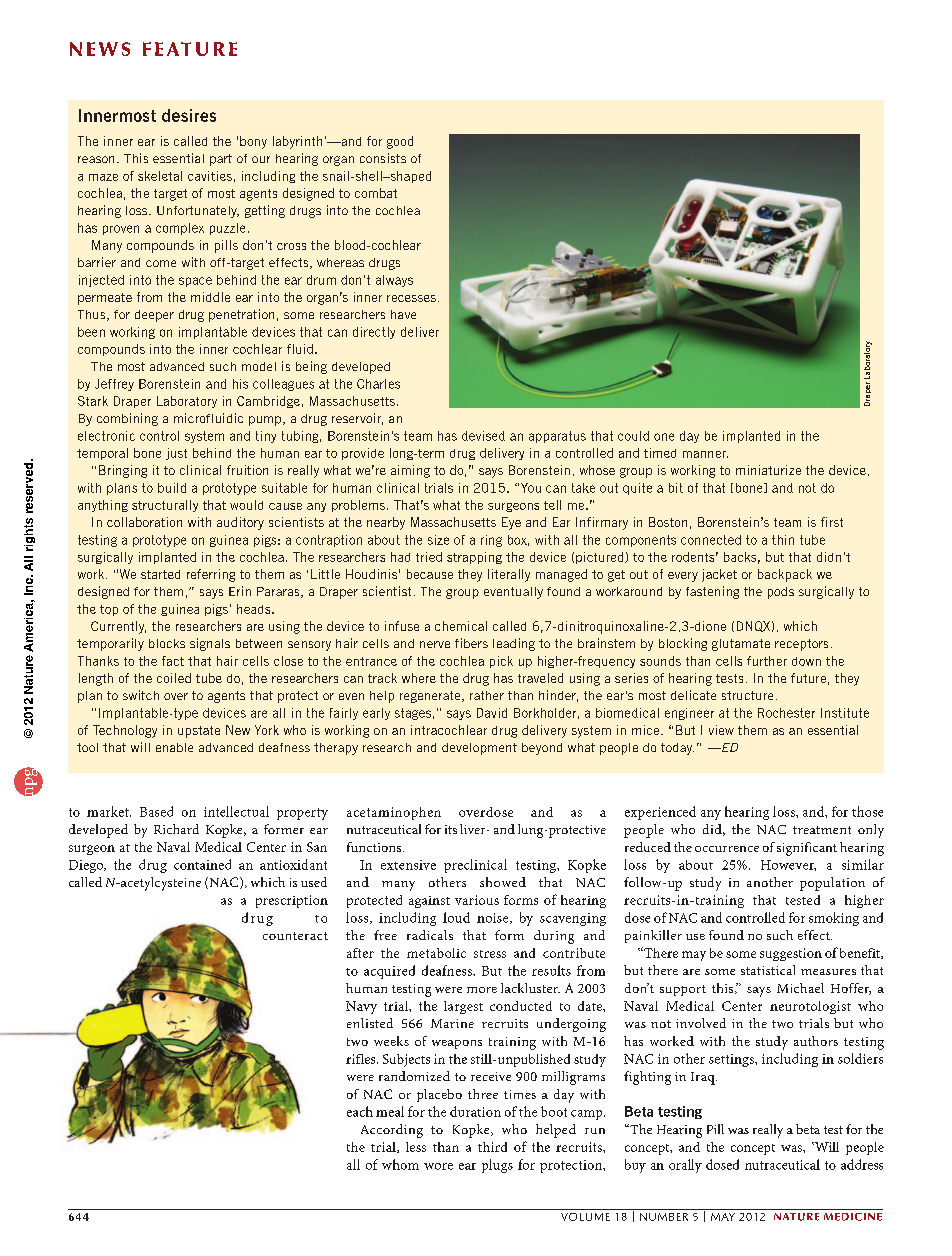 Image resolution: width=952 pixels, height=1256 pixels. What do you see at coordinates (531, 488) in the page?
I see `You` at bounding box center [531, 488].
